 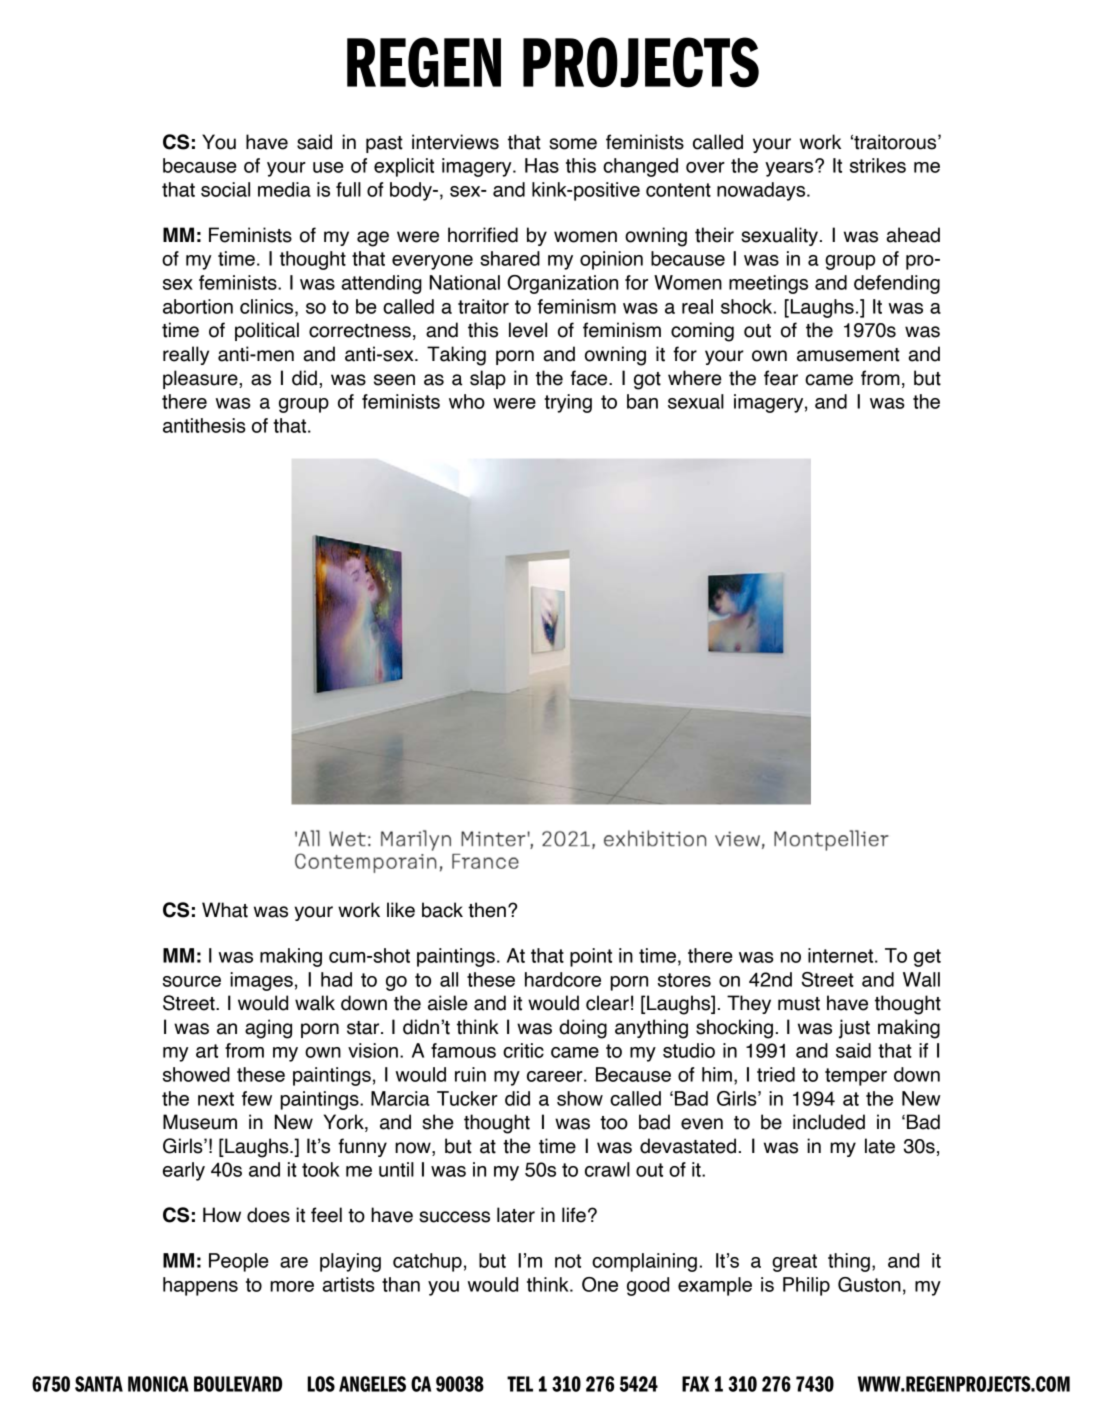 I want to click on BOULEVARD, so click(x=238, y=1384).
